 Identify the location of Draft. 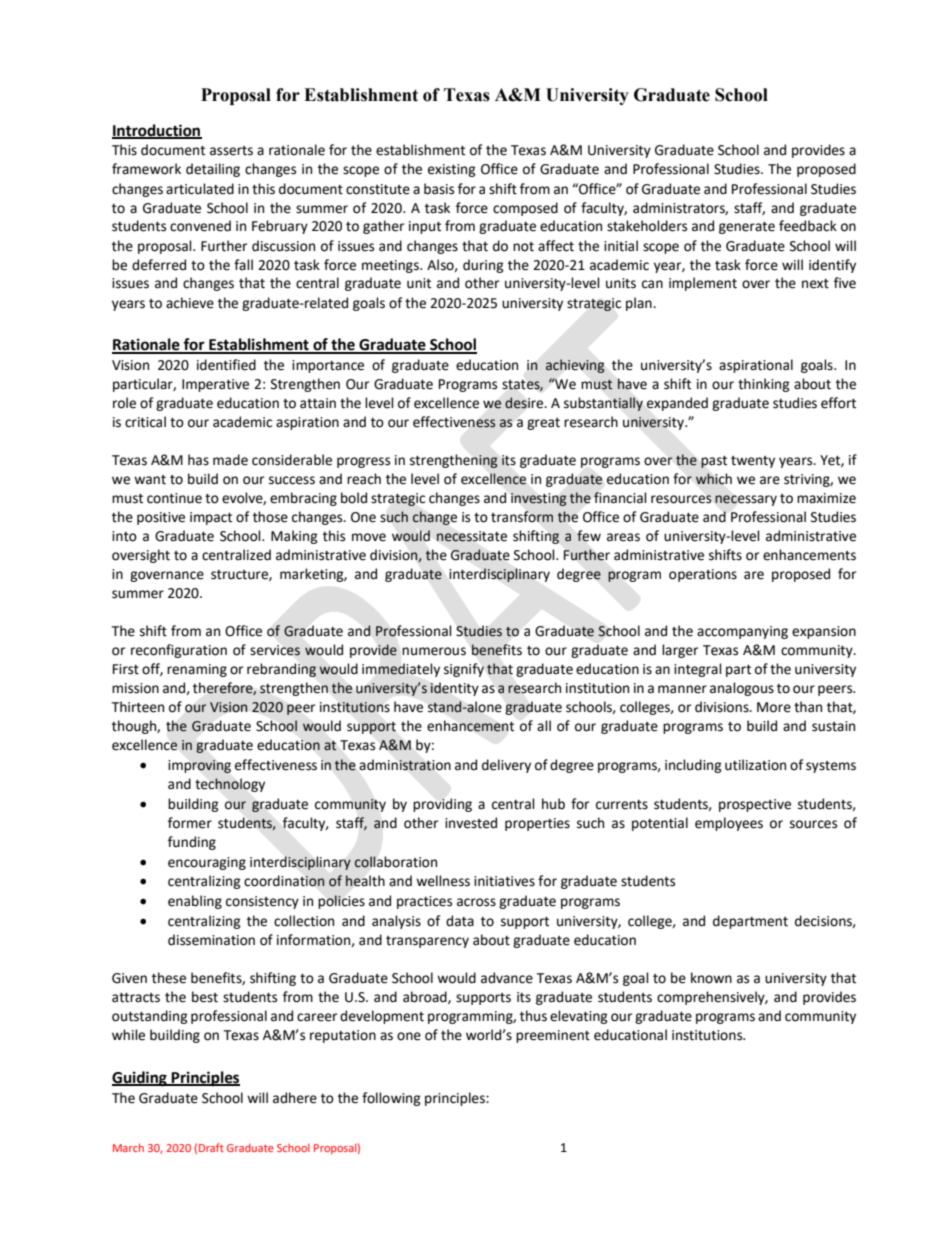
(211, 1147).
